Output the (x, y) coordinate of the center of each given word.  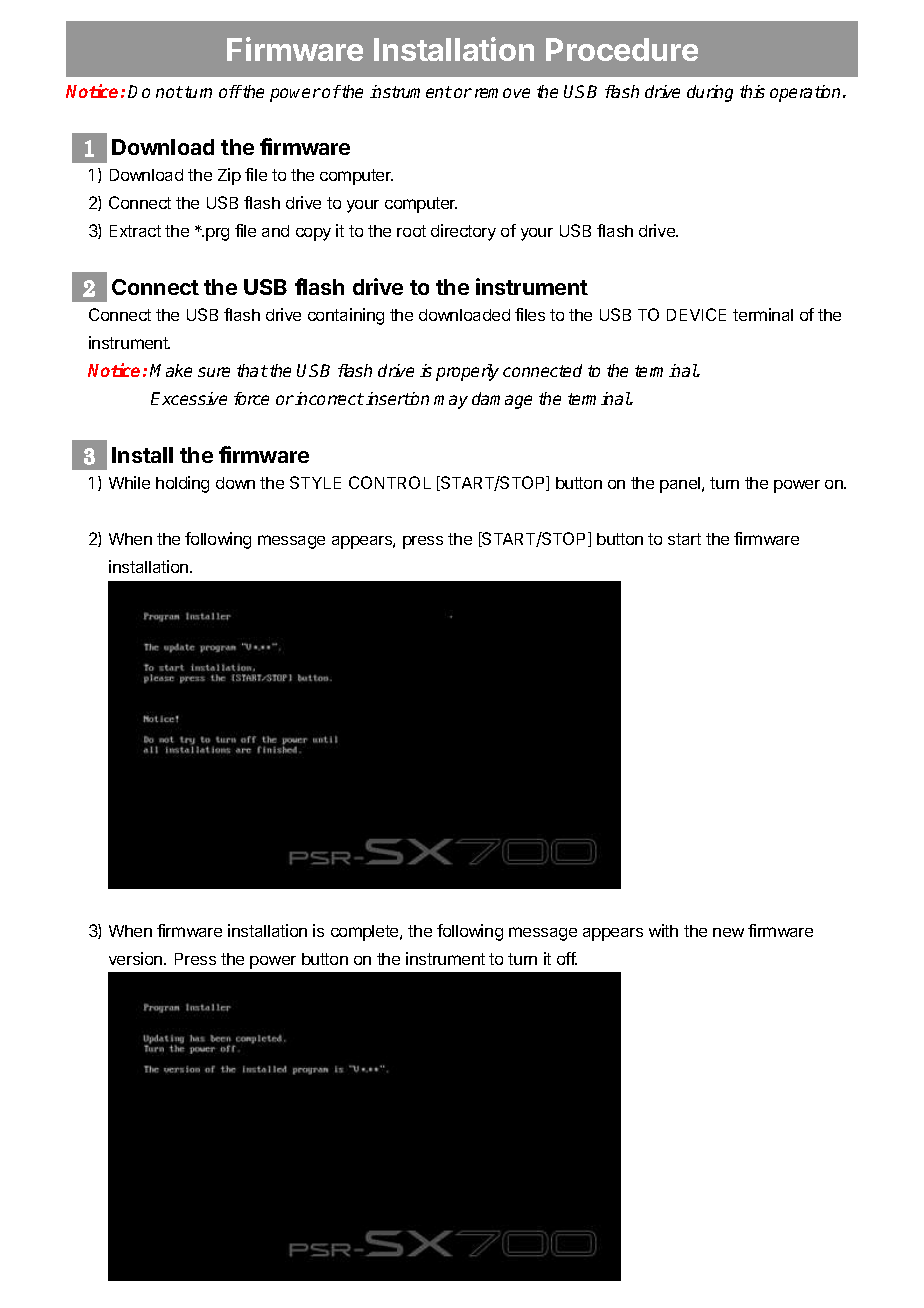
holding (182, 484)
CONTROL (390, 482)
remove (502, 93)
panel (681, 485)
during (710, 93)
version (137, 958)
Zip (229, 176)
